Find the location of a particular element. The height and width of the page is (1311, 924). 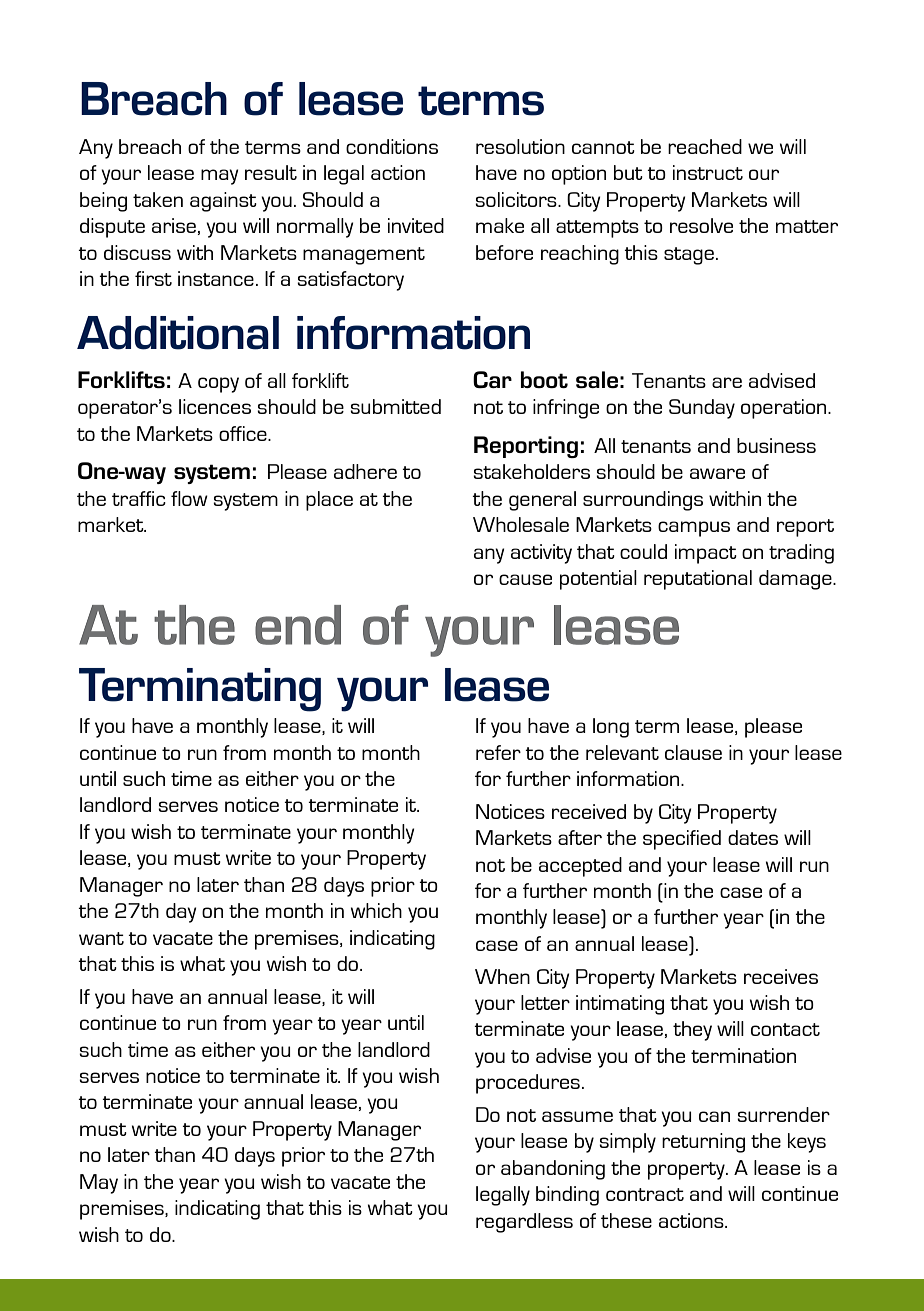

regardless is located at coordinates (524, 1223).
